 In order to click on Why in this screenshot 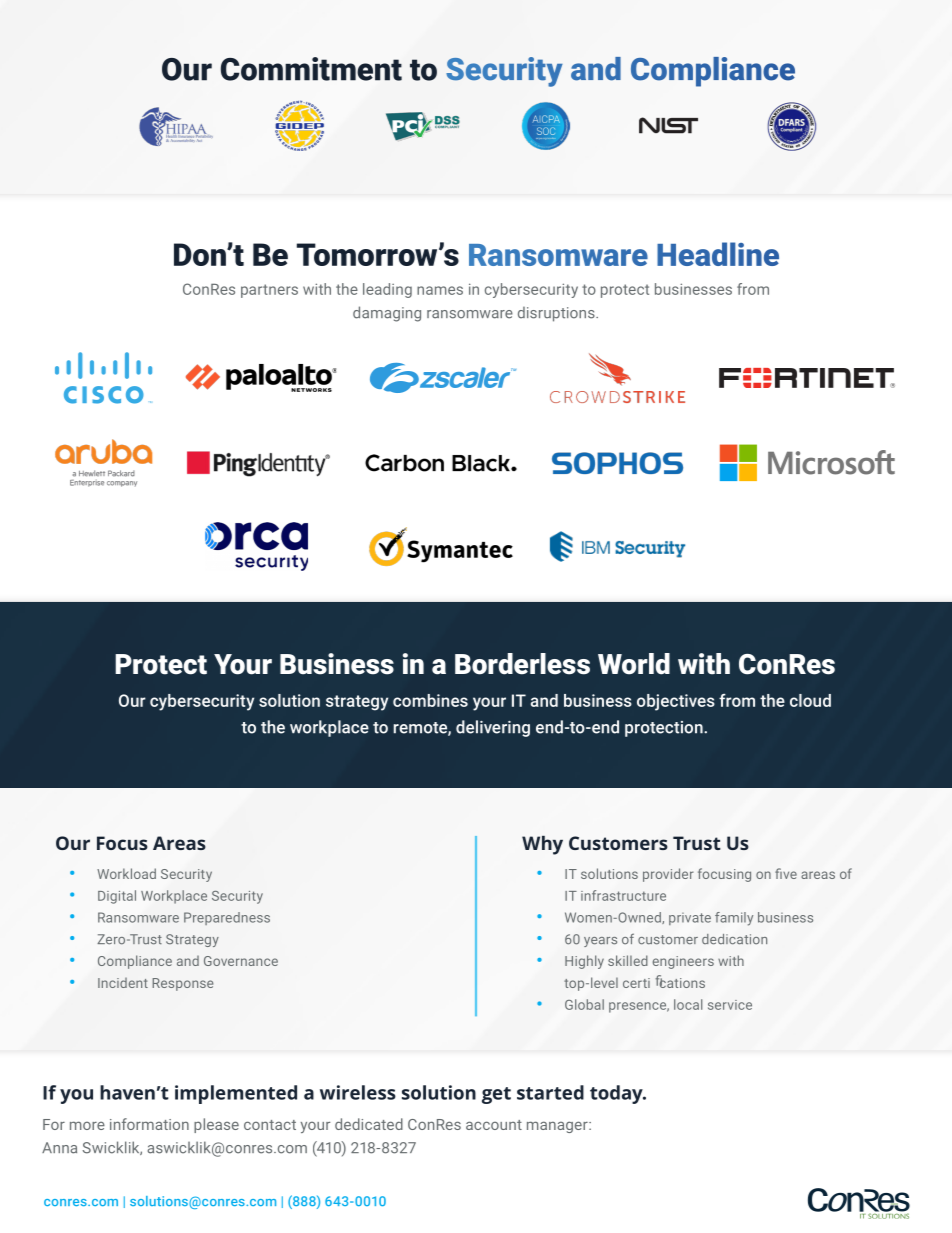, I will do `click(542, 845)`.
